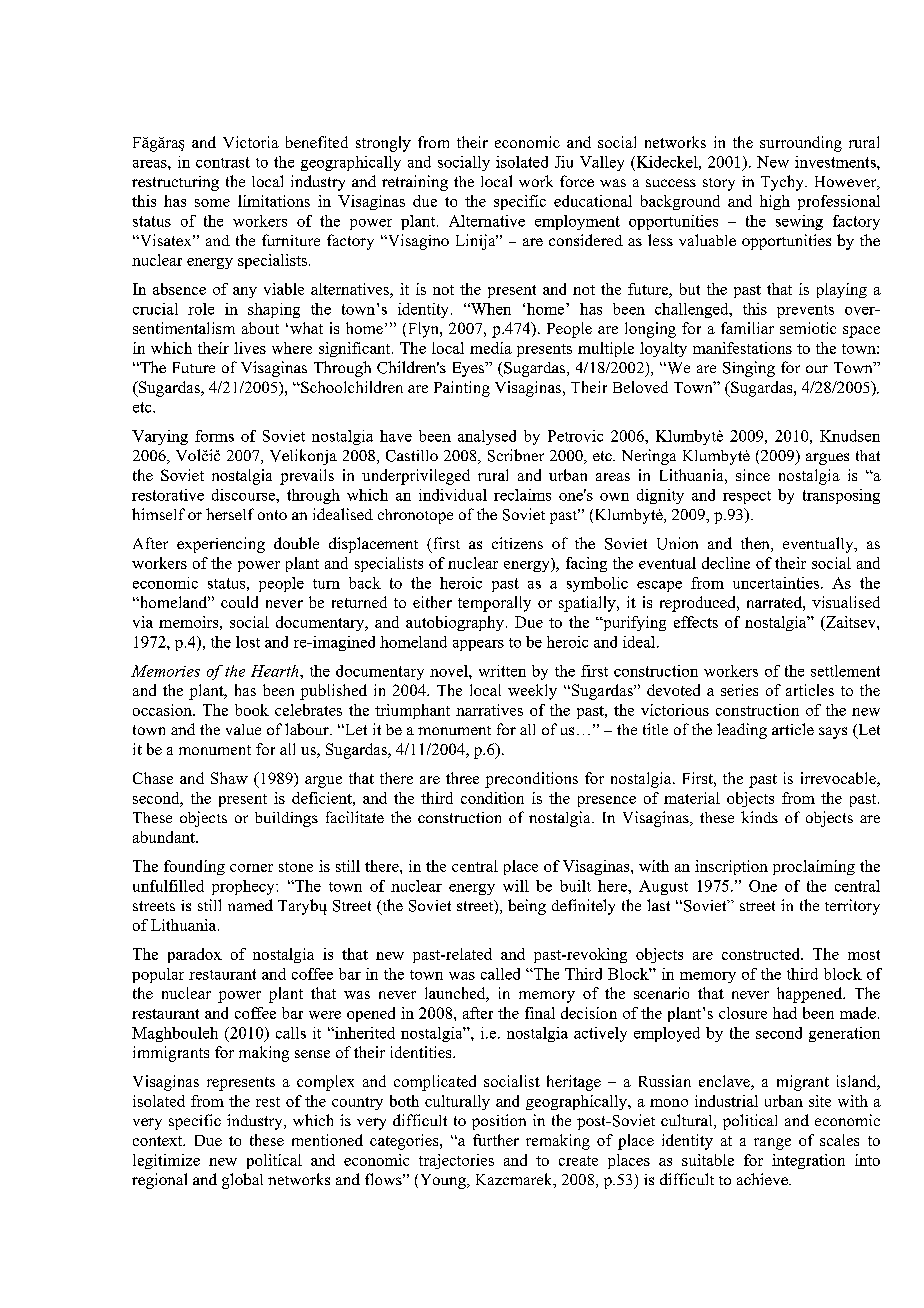  Describe the element at coordinates (223, 162) in the screenshot. I see `contrast` at that location.
